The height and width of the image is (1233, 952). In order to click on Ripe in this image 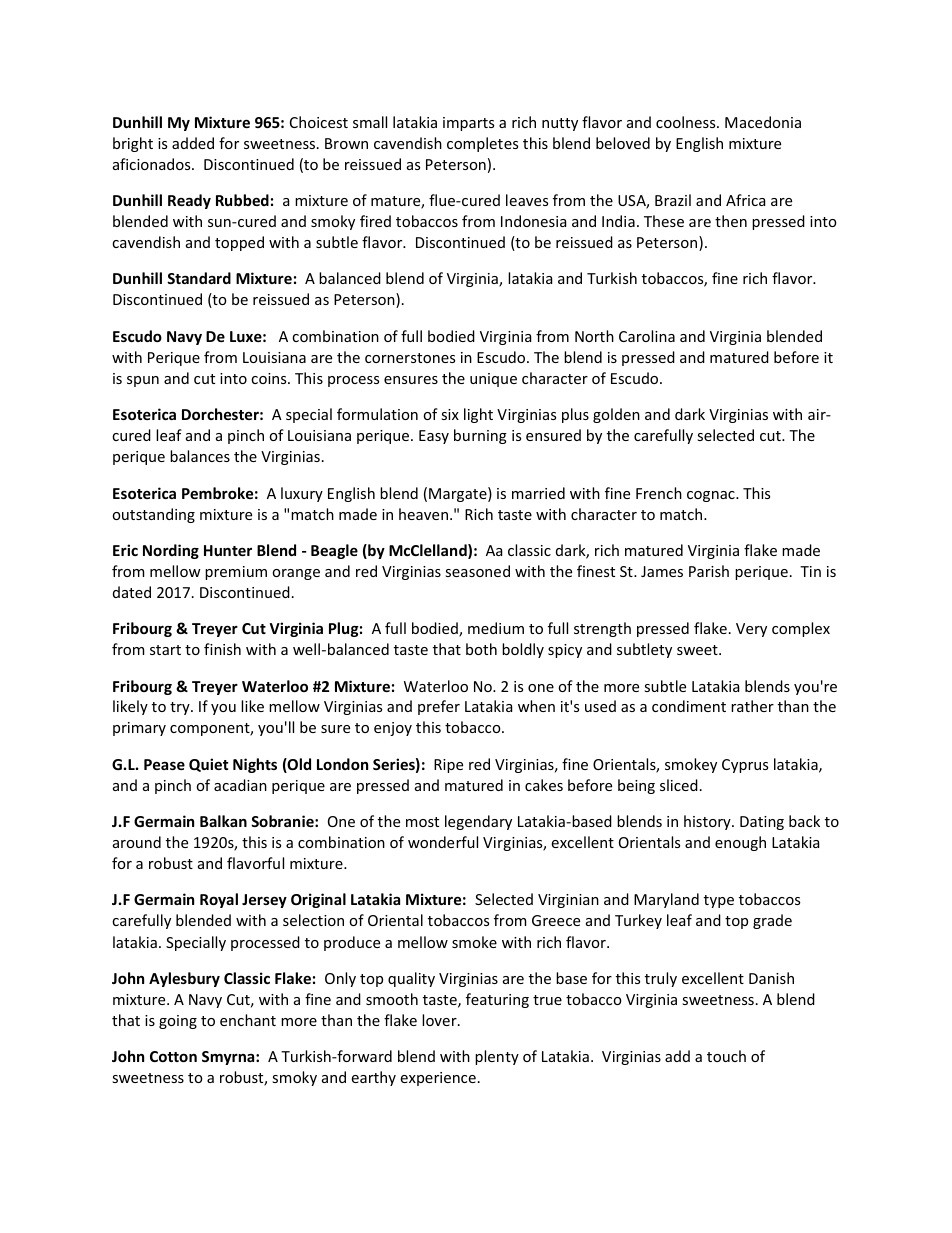, I will do `click(448, 766)`.
